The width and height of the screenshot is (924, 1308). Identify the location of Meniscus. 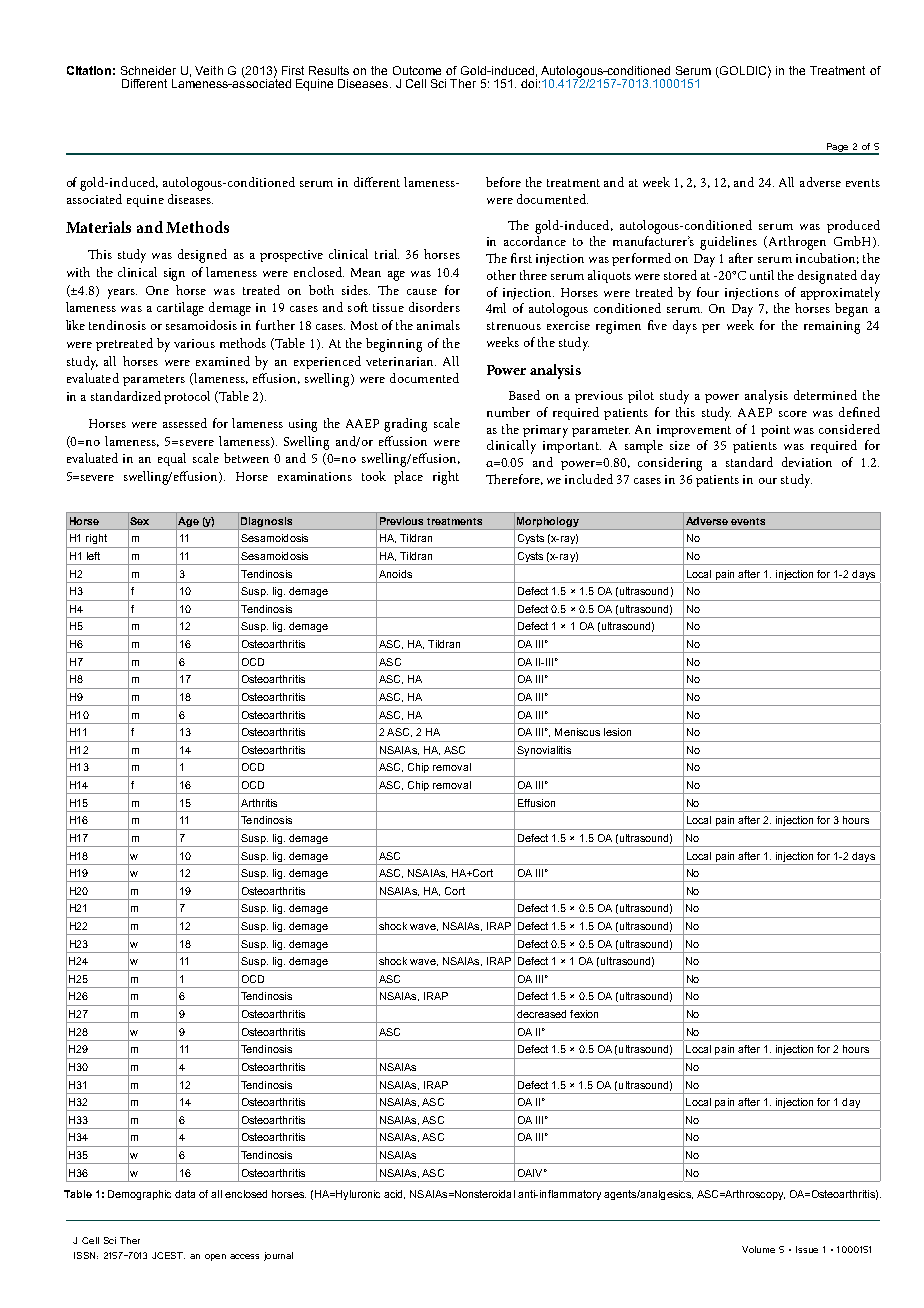
(577, 732).
